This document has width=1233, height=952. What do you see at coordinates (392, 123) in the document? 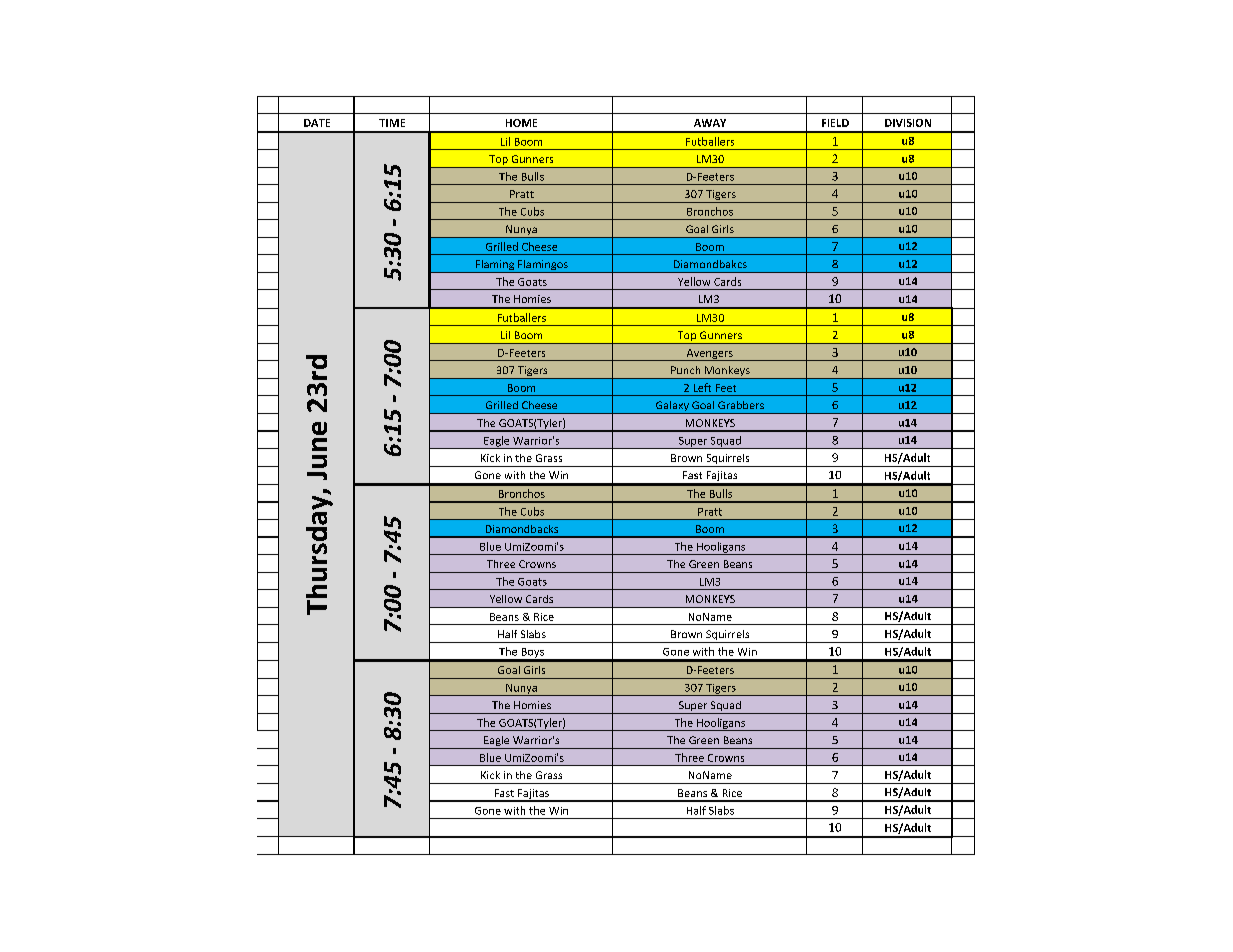
I see `TIME` at bounding box center [392, 123].
